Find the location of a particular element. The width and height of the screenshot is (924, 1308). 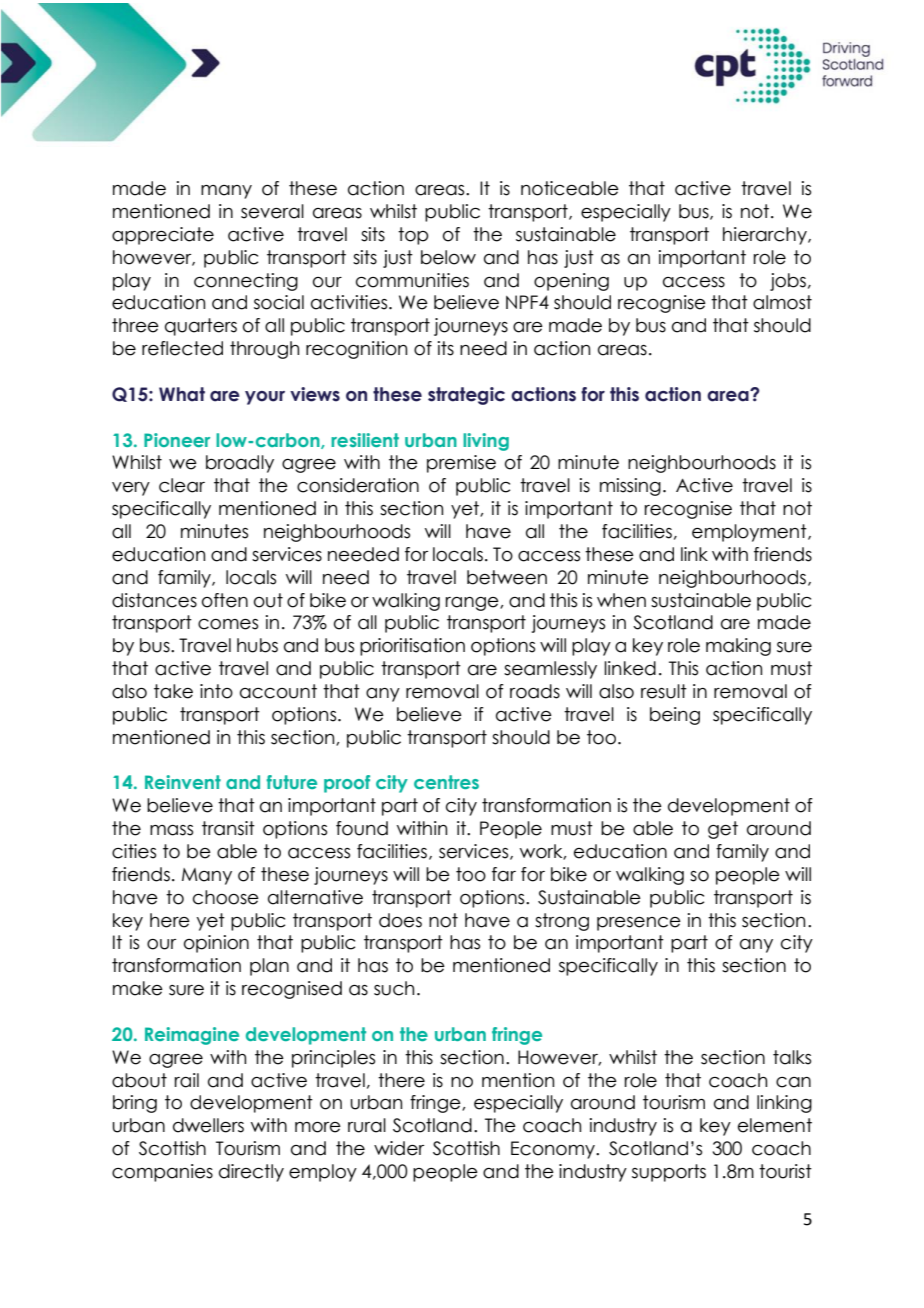

dwellers is located at coordinates (208, 1125).
